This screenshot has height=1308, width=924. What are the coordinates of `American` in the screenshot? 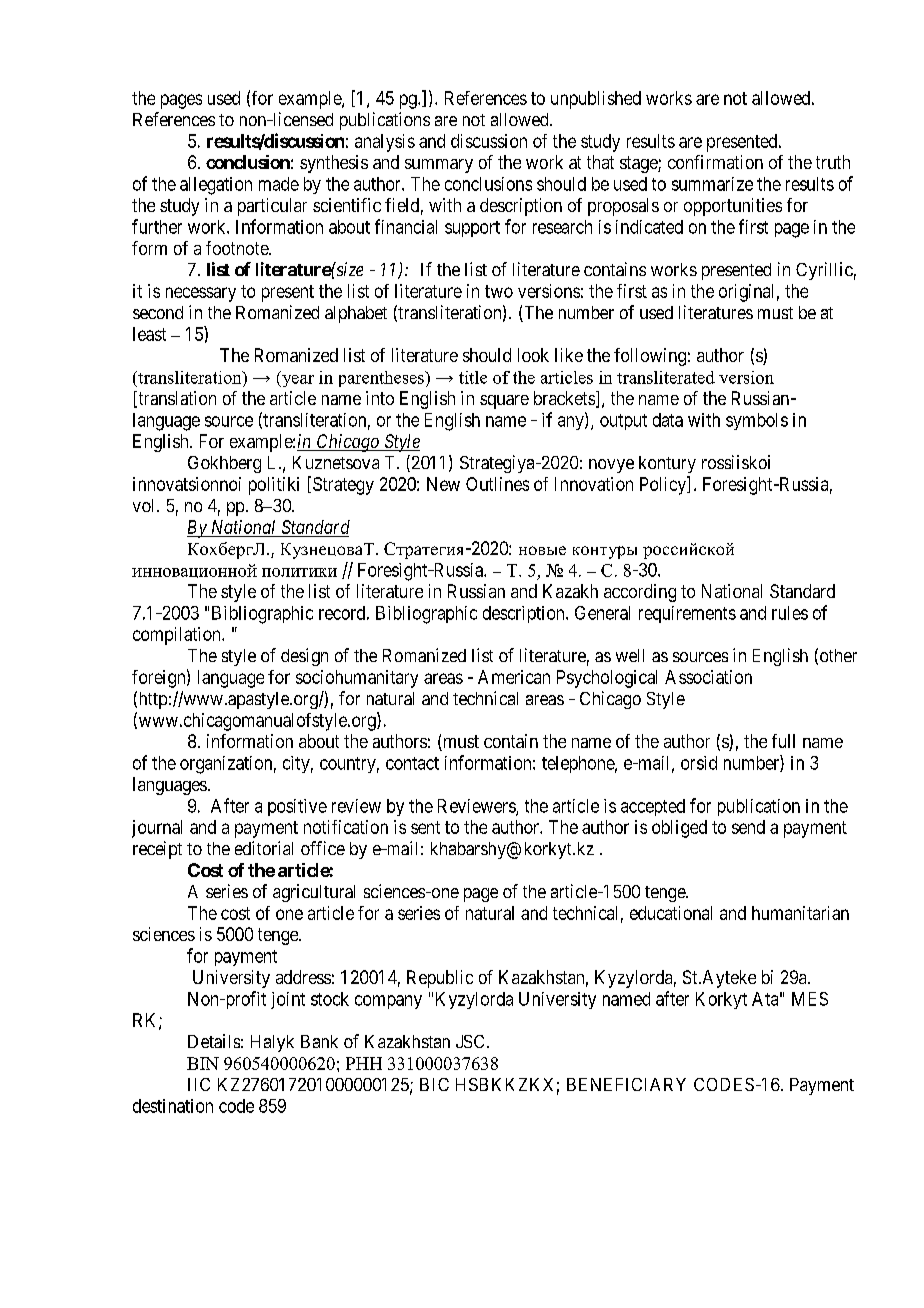 It's located at (514, 677).
